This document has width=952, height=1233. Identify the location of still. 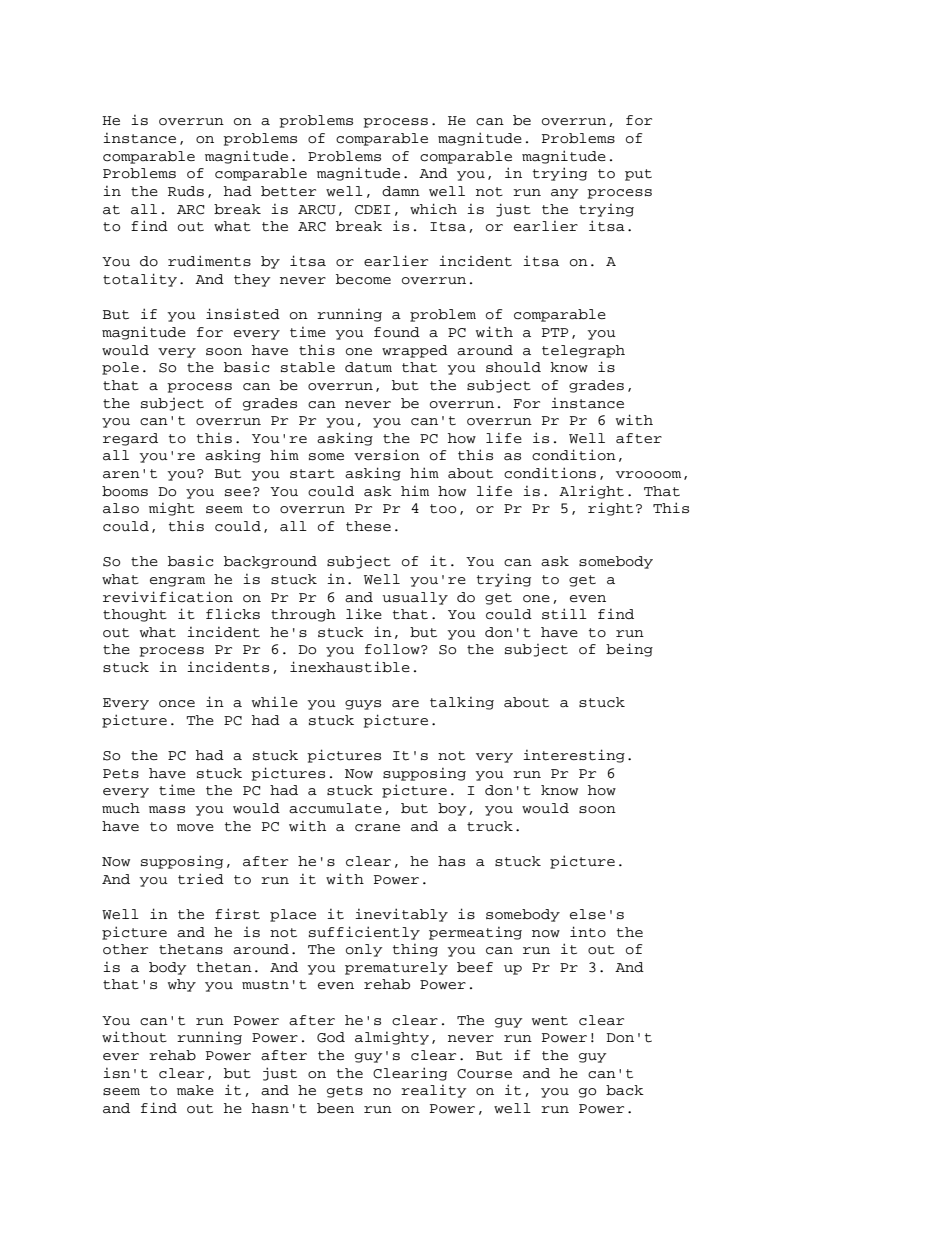
(564, 613).
